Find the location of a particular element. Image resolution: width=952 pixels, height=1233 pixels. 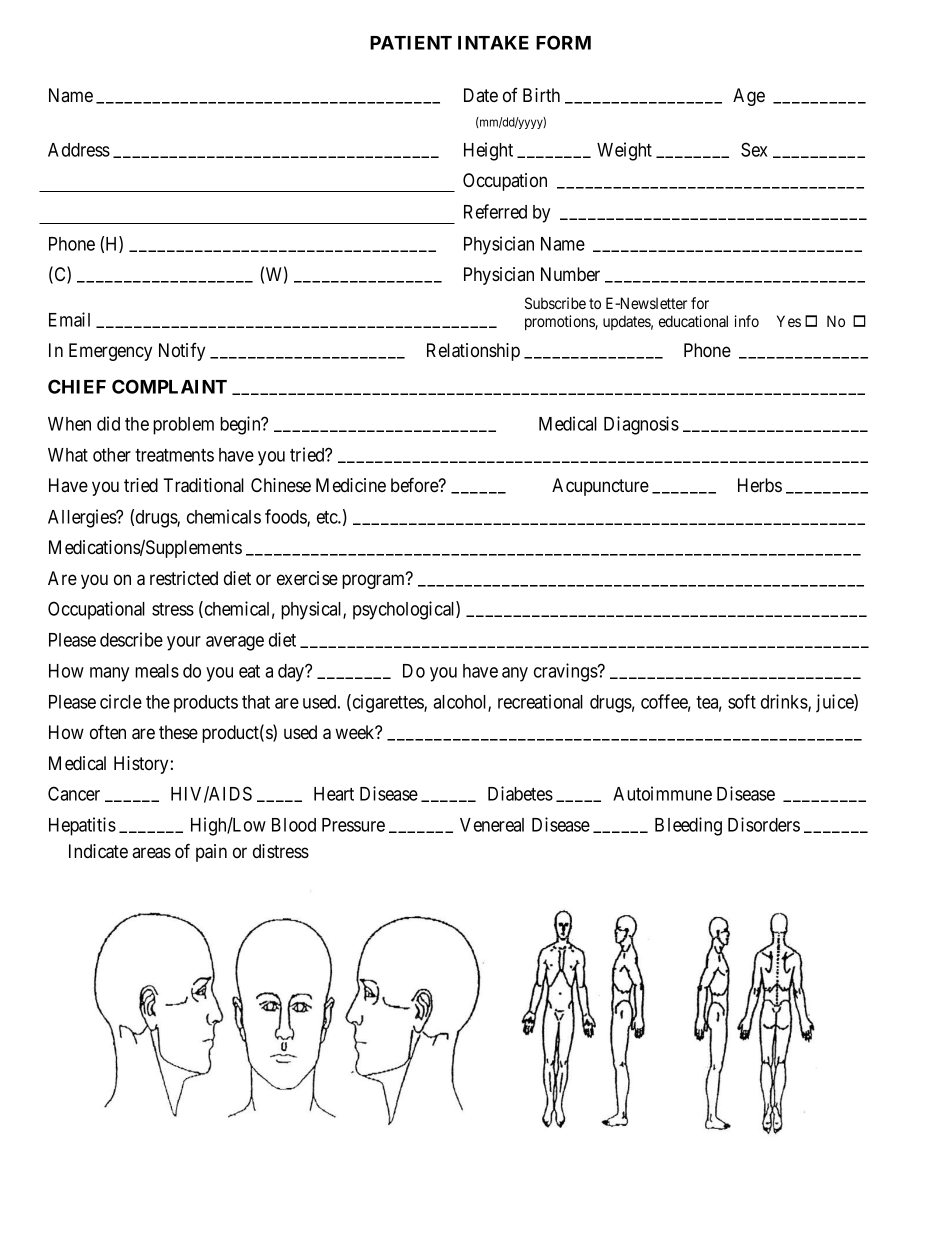

Address is located at coordinates (79, 150).
